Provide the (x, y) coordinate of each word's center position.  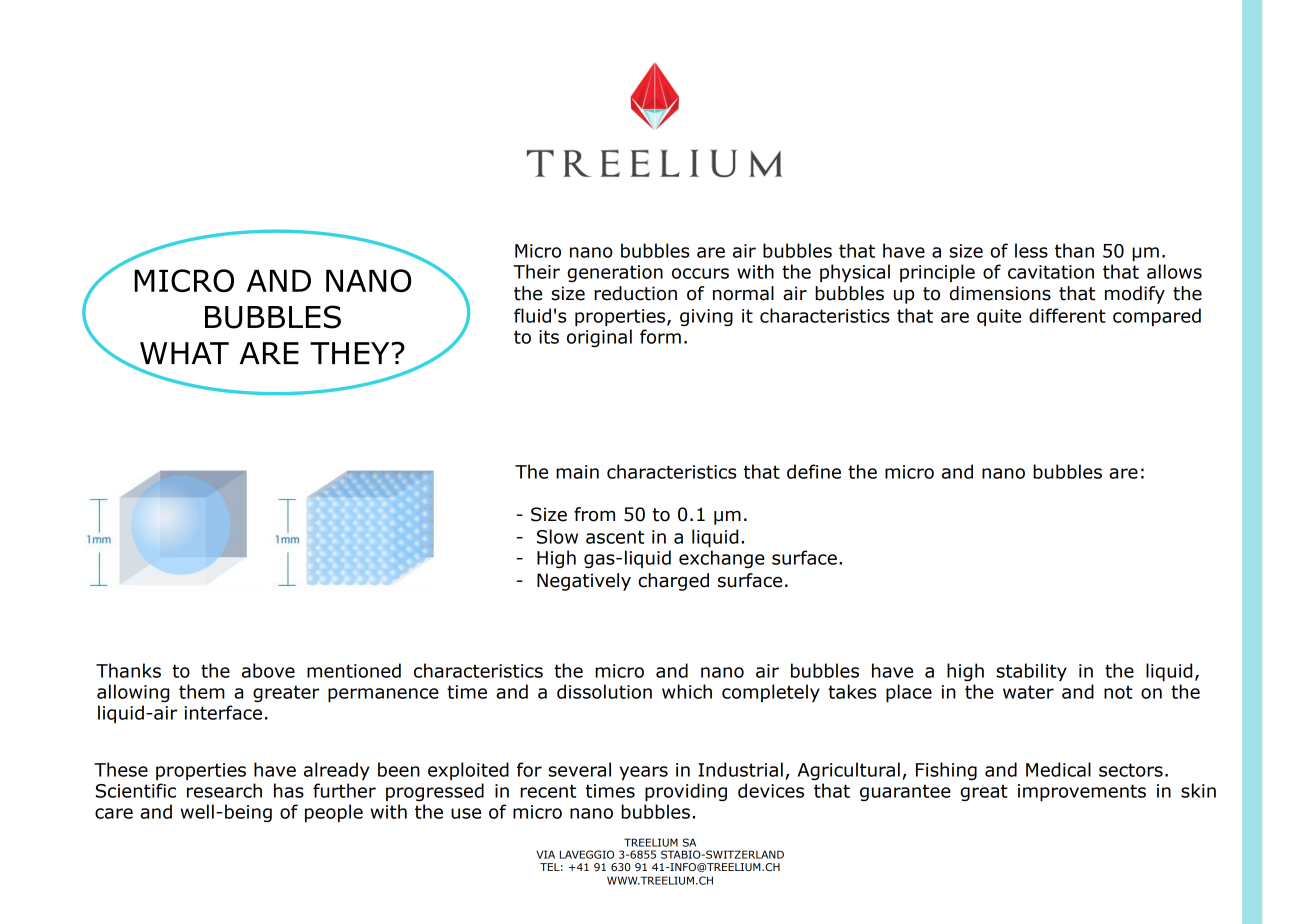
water (1028, 692)
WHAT (184, 353)
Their (536, 271)
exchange (722, 559)
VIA (545, 854)
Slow (557, 536)
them (202, 691)
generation (615, 273)
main (577, 472)
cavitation (1051, 272)
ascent (615, 537)
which (687, 691)
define (814, 471)
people (334, 813)
